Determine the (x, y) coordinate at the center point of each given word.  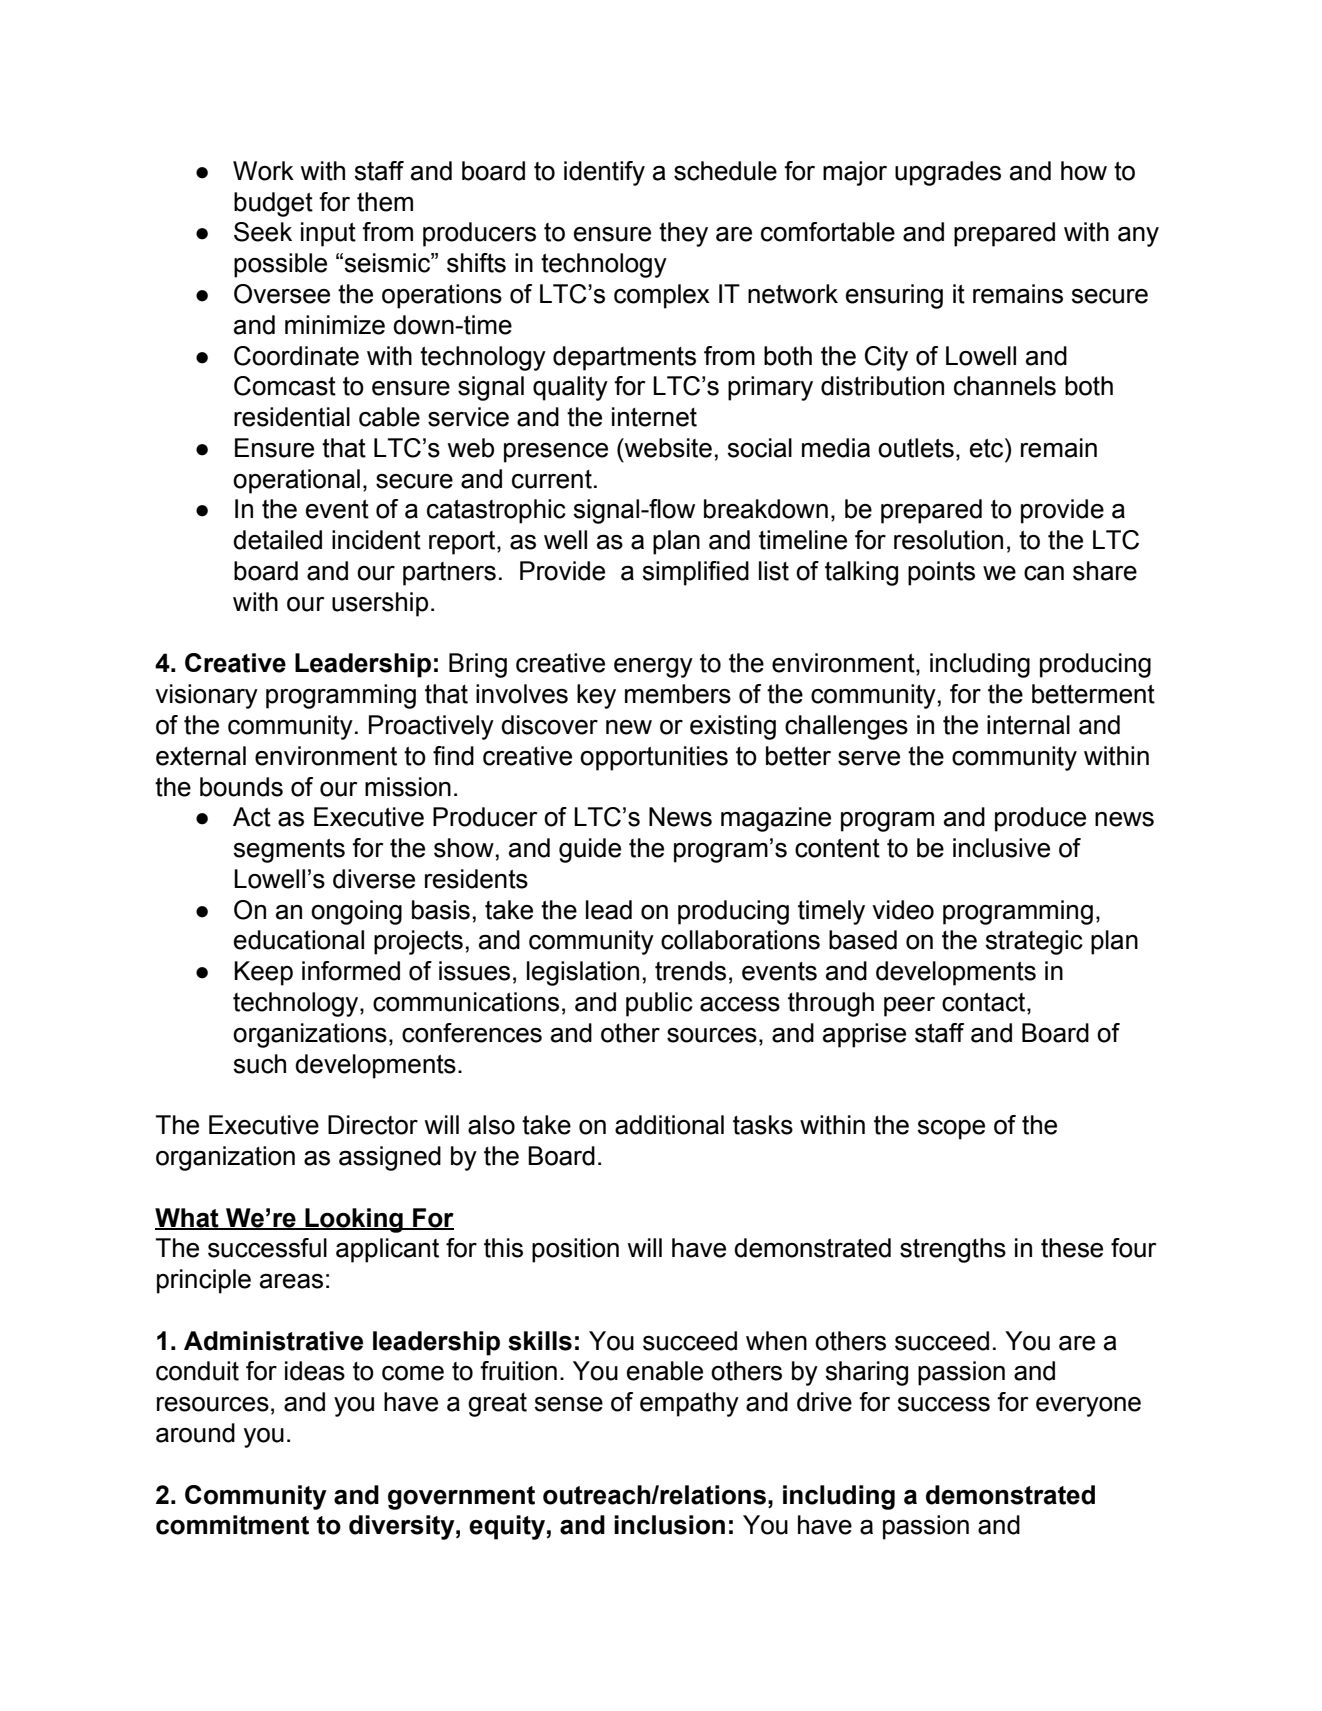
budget (273, 204)
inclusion (669, 1525)
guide (590, 850)
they (683, 234)
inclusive (1001, 848)
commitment (232, 1525)
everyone (1088, 1407)
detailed (277, 540)
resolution (948, 540)
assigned (390, 1158)
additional (669, 1125)
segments (289, 851)
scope (951, 1130)
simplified (695, 573)
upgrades (948, 173)
